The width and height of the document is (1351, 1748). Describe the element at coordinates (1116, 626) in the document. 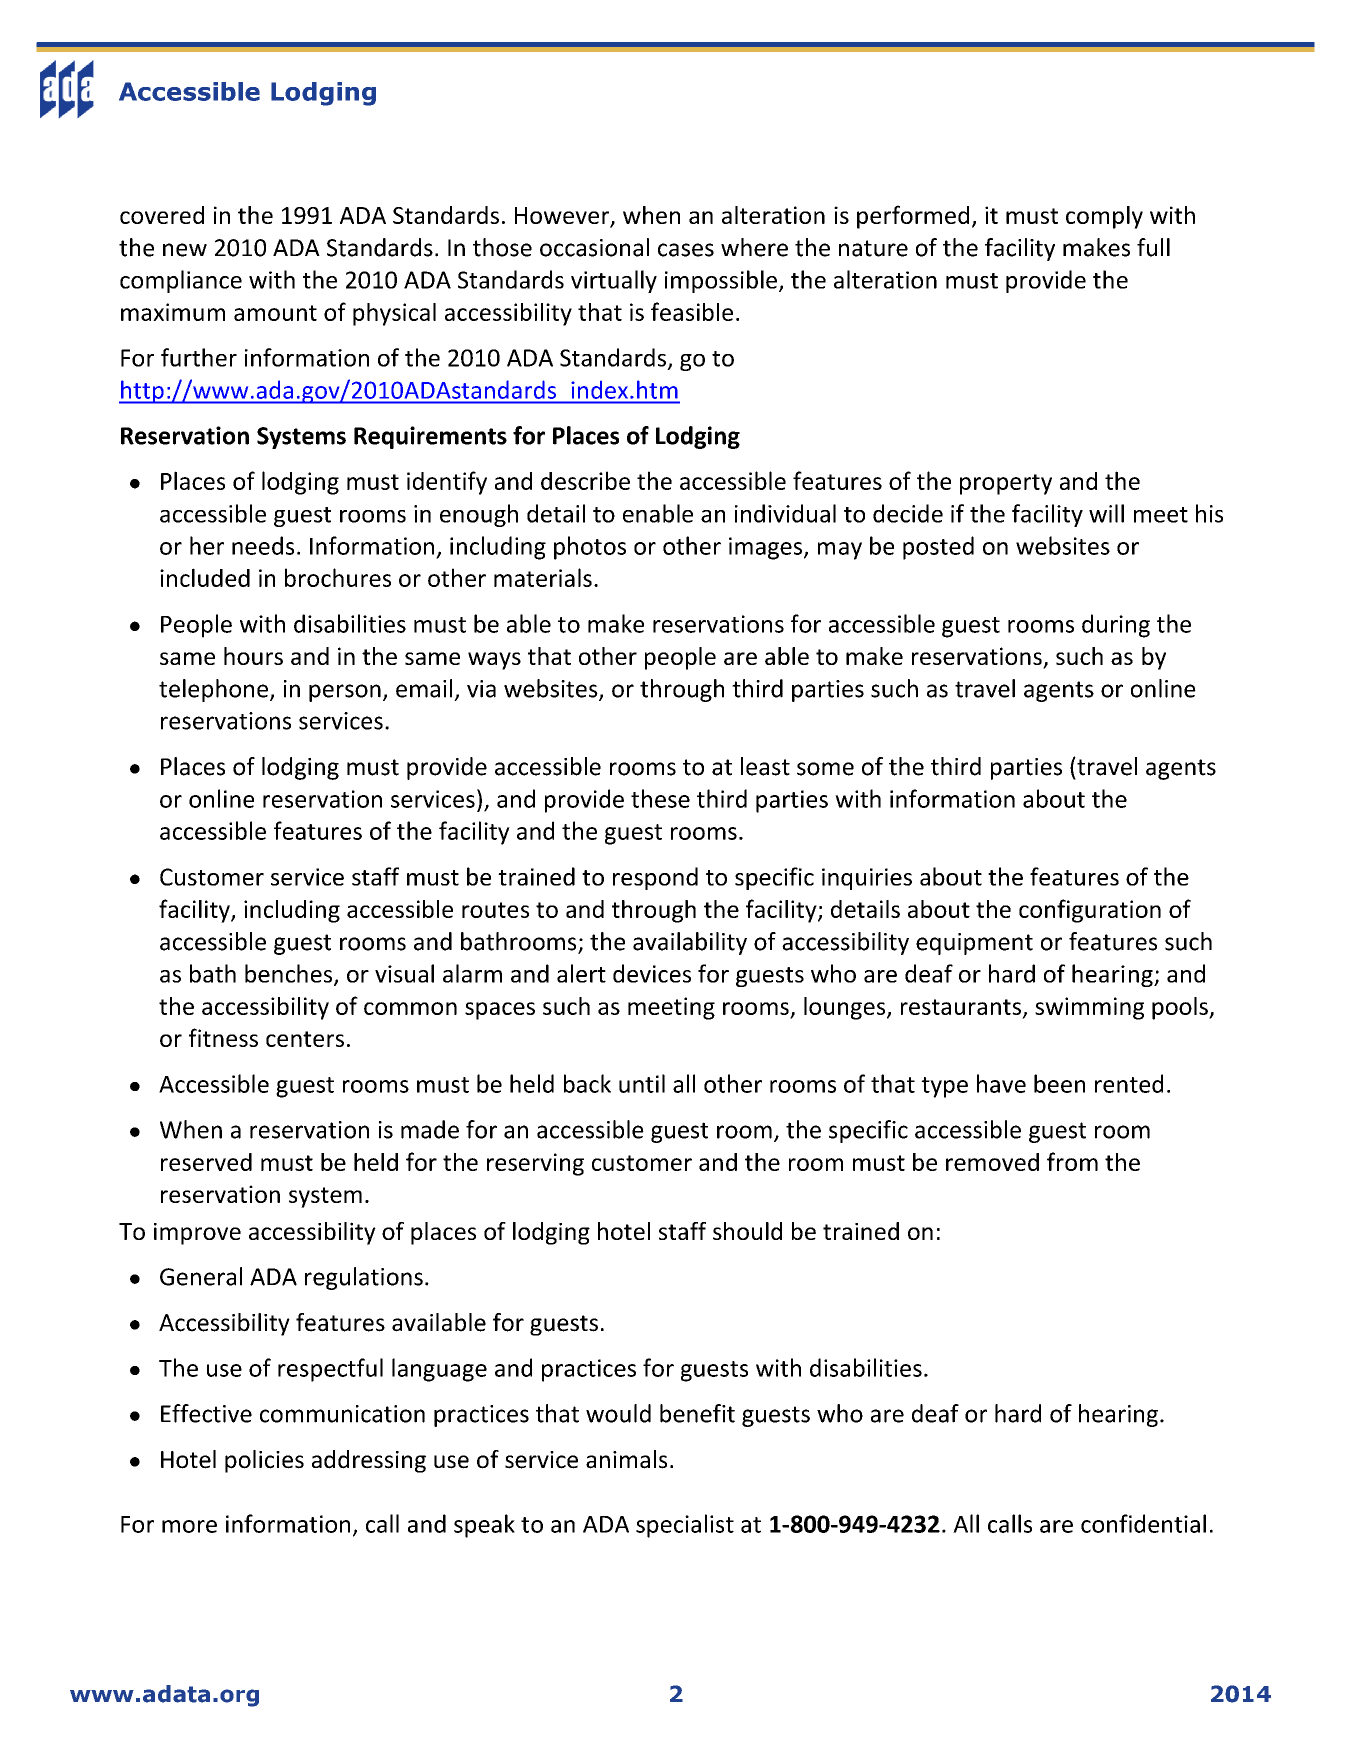

I see `during` at that location.
